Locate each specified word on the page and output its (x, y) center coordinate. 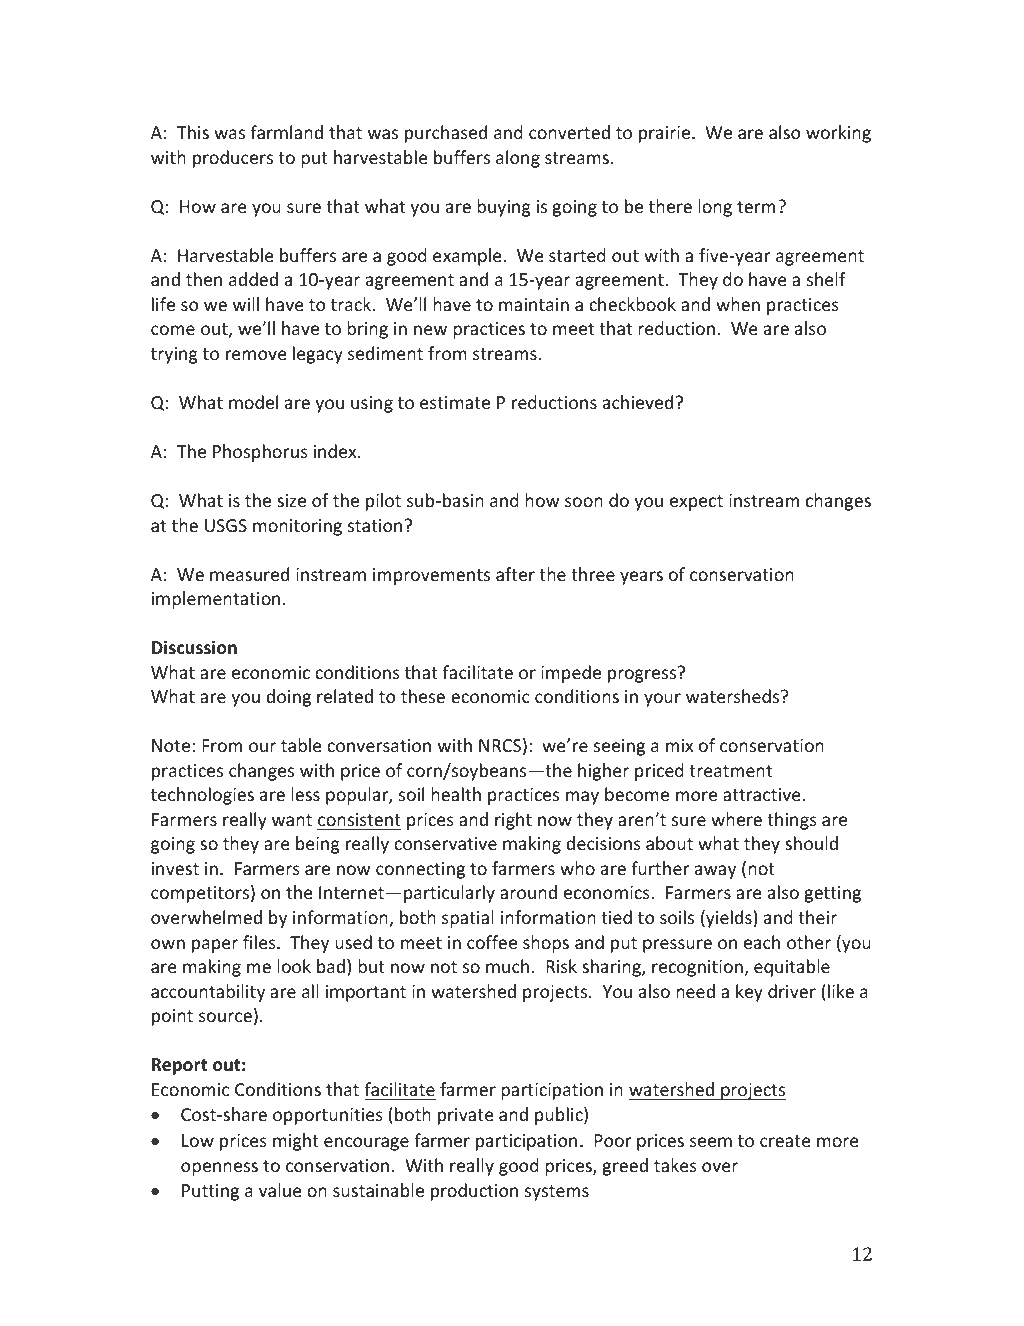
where (736, 819)
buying (504, 208)
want (292, 820)
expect (696, 503)
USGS (226, 525)
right (513, 821)
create (785, 1141)
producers (233, 159)
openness (219, 1169)
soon (584, 502)
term (756, 207)
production (474, 1192)
